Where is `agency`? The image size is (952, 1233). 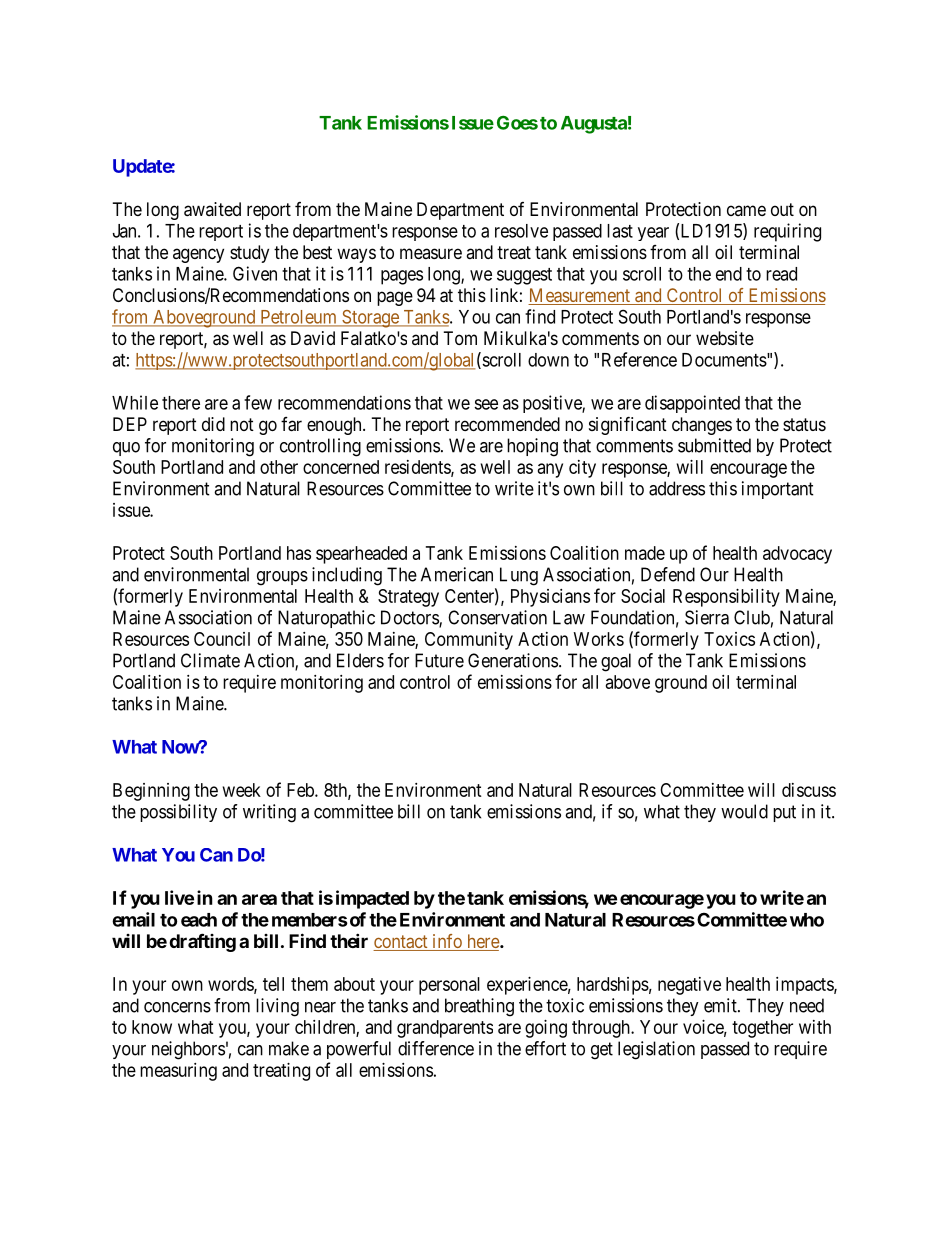 agency is located at coordinates (198, 255).
